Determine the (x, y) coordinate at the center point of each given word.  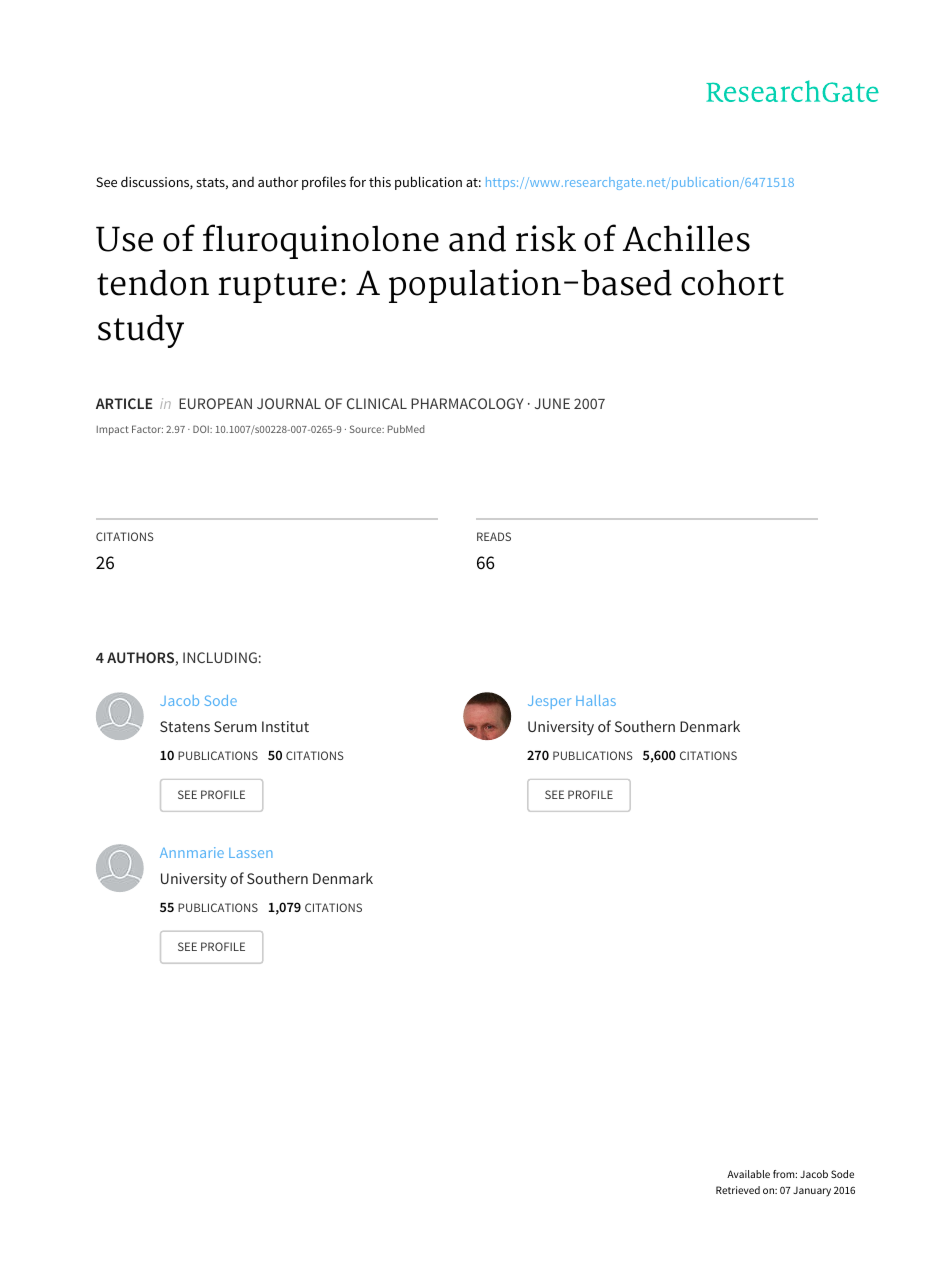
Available (748, 1174)
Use (124, 239)
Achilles (686, 238)
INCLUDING (220, 657)
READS (494, 536)
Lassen (250, 853)
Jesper (549, 702)
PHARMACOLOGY (467, 403)
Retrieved (738, 1190)
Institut (285, 726)
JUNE (552, 403)
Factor (147, 429)
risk (546, 238)
